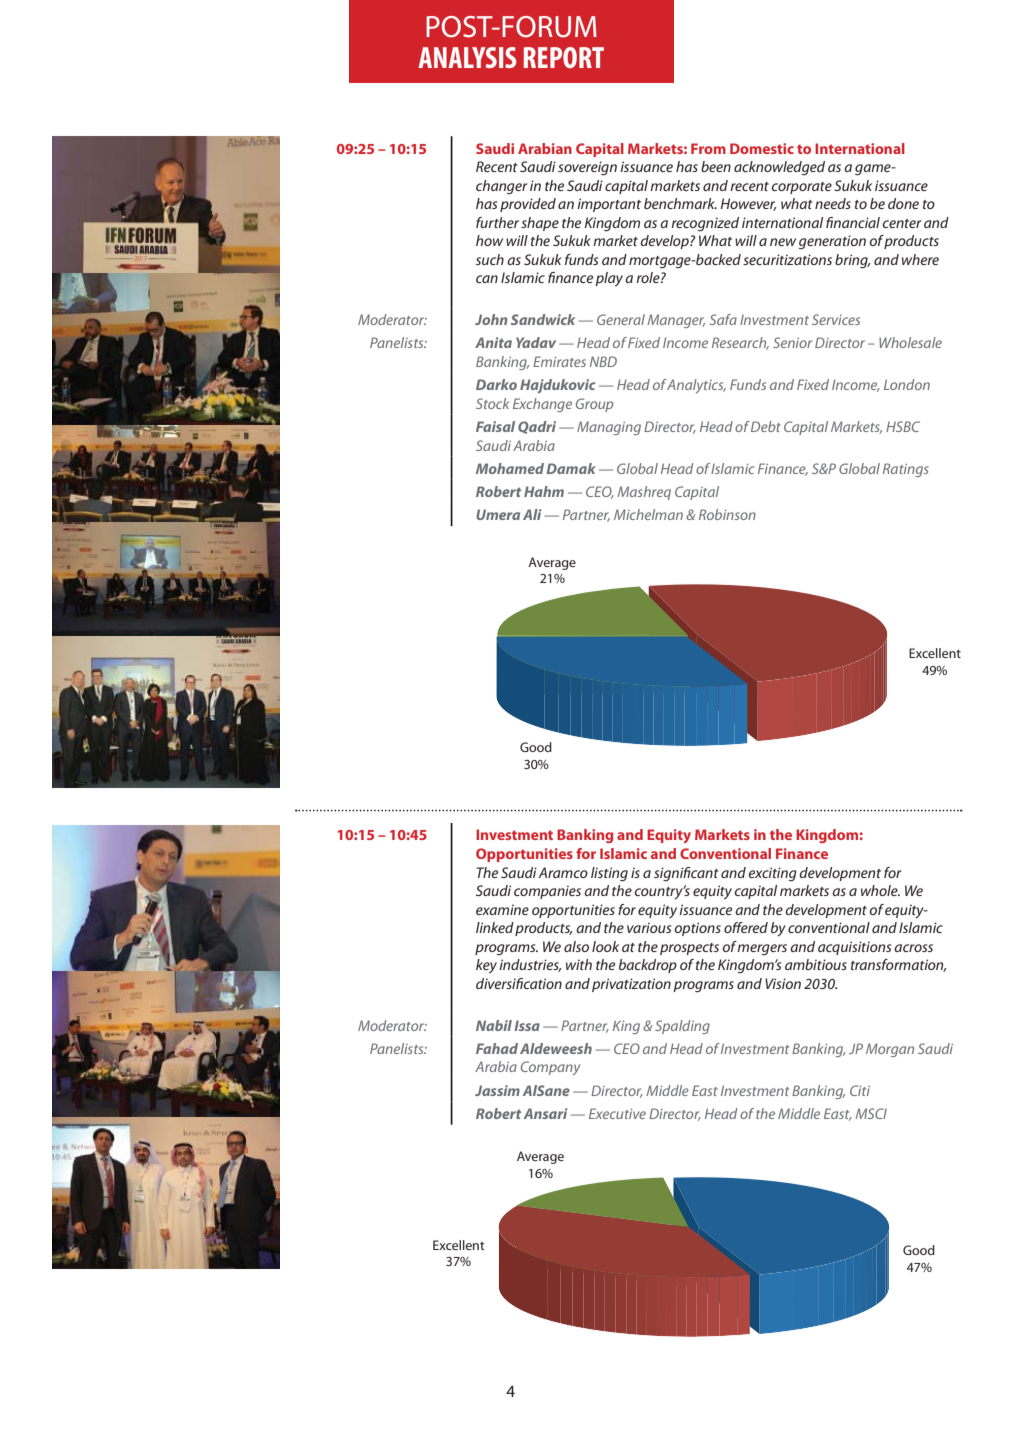 This screenshot has width=1022, height=1445. What do you see at coordinates (564, 57) in the screenshot?
I see `REPORT` at bounding box center [564, 57].
